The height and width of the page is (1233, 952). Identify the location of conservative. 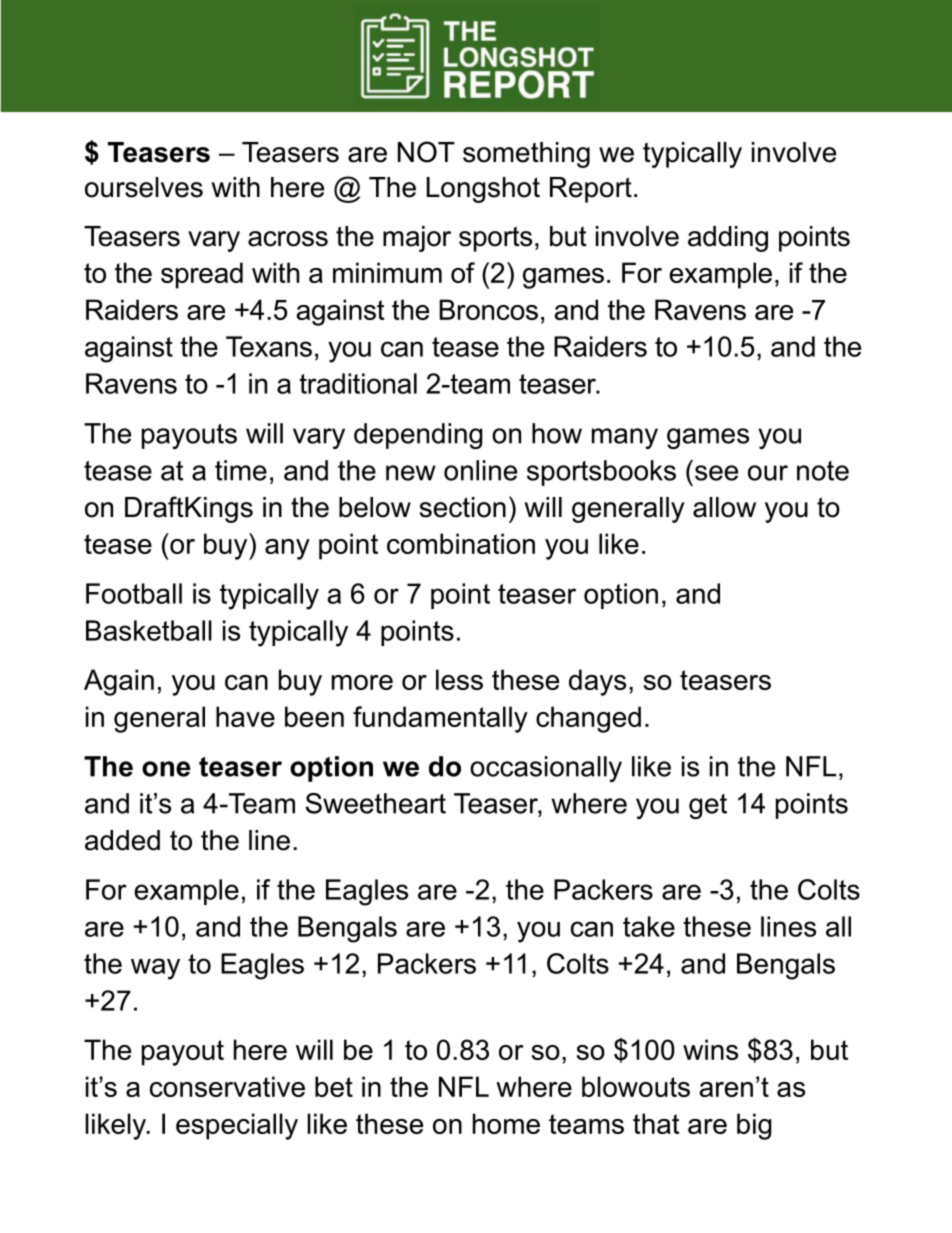
(227, 1086).
